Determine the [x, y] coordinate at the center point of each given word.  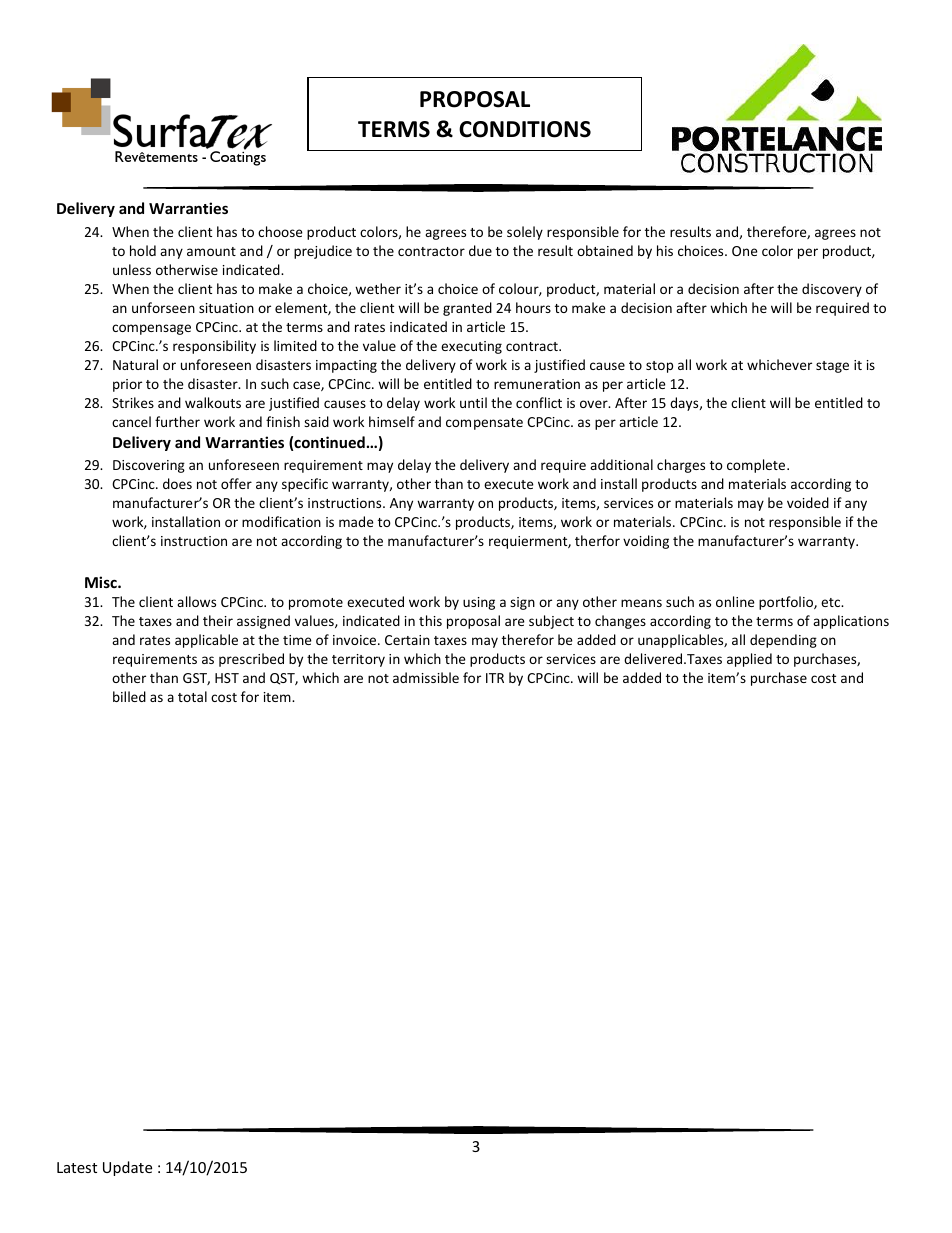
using [479, 603]
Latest [77, 1167]
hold [143, 250]
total [192, 696]
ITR [495, 678]
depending [783, 641]
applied [749, 660]
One [745, 251]
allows [196, 601]
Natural [135, 364]
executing [471, 347]
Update [127, 1168]
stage [832, 367]
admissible [426, 677]
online [735, 601]
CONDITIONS [525, 129]
